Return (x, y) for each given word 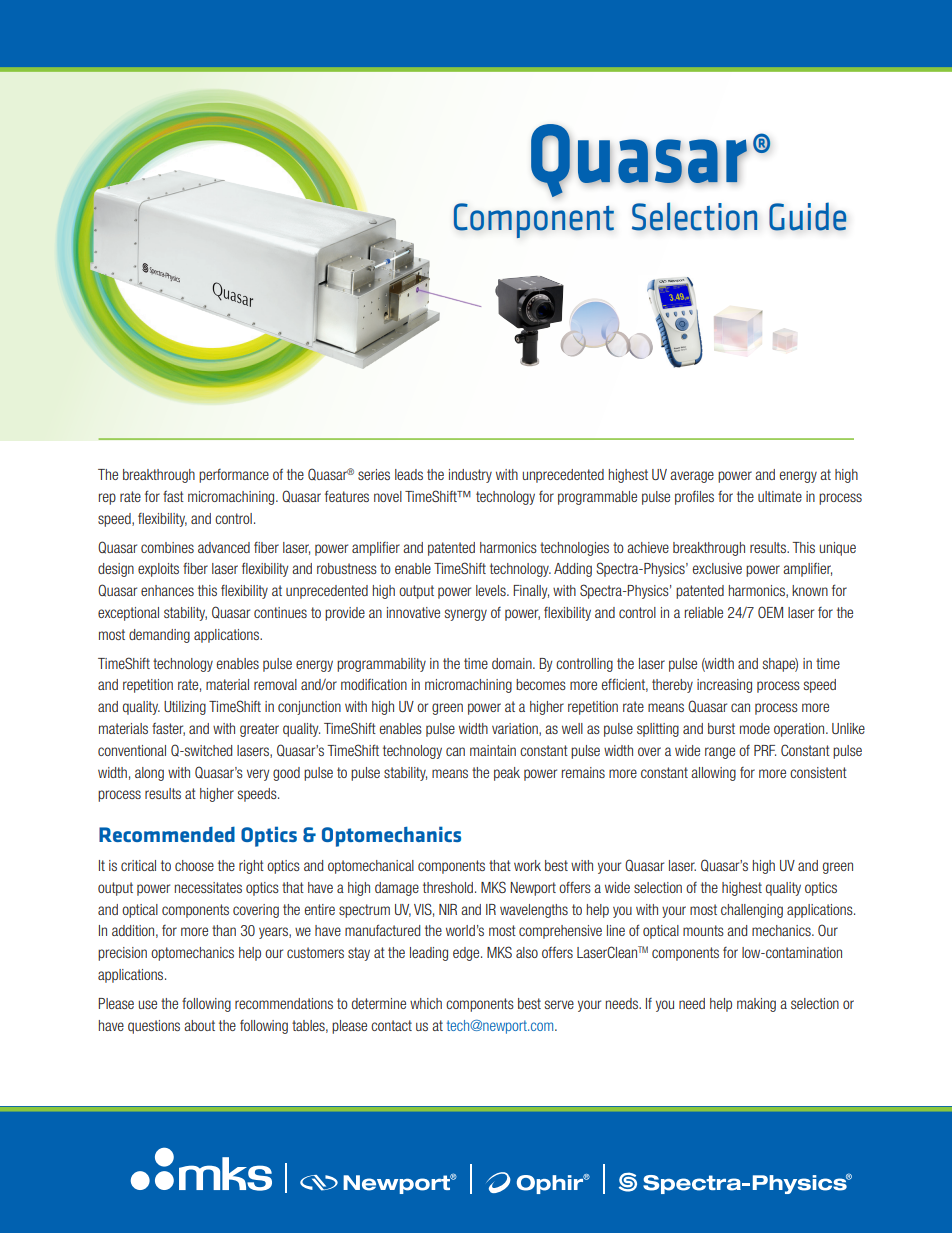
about (199, 1025)
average (692, 477)
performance (234, 476)
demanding (159, 636)
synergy (466, 615)
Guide (808, 216)
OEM (770, 612)
